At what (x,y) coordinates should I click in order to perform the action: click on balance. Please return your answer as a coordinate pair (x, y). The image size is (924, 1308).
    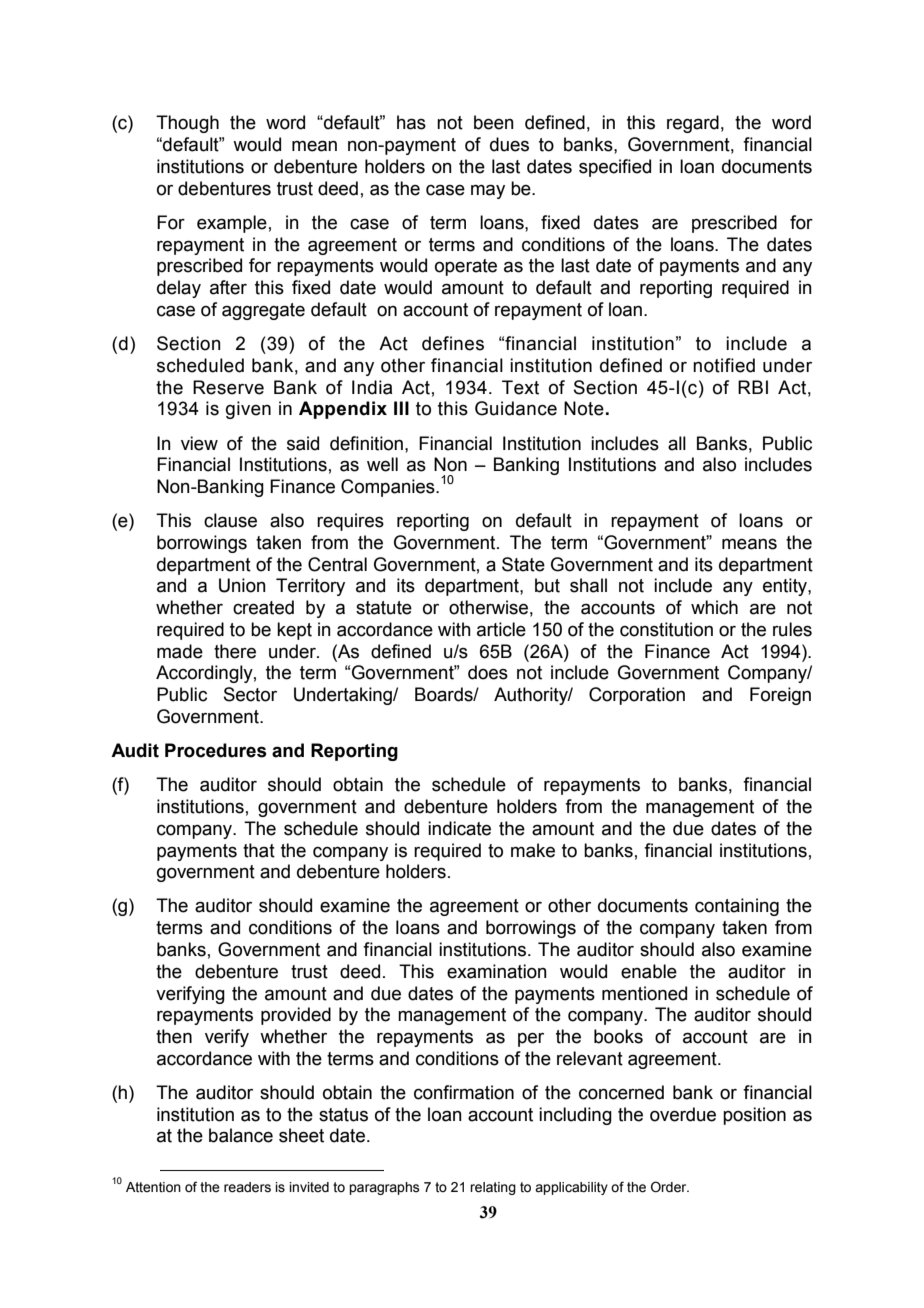
    Looking at the image, I should click on (241, 1135).
